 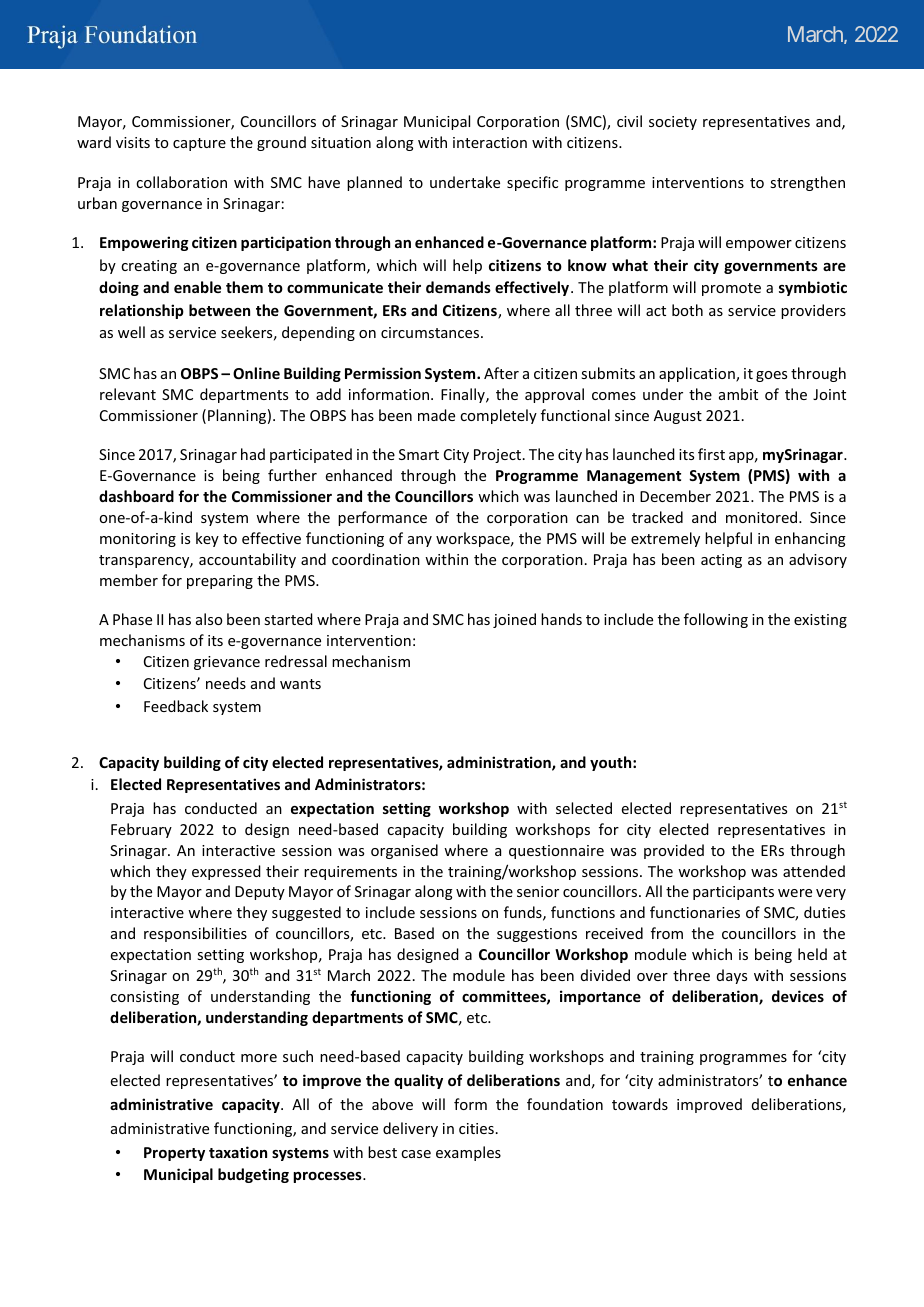 What do you see at coordinates (420, 541) in the document?
I see `any` at bounding box center [420, 541].
